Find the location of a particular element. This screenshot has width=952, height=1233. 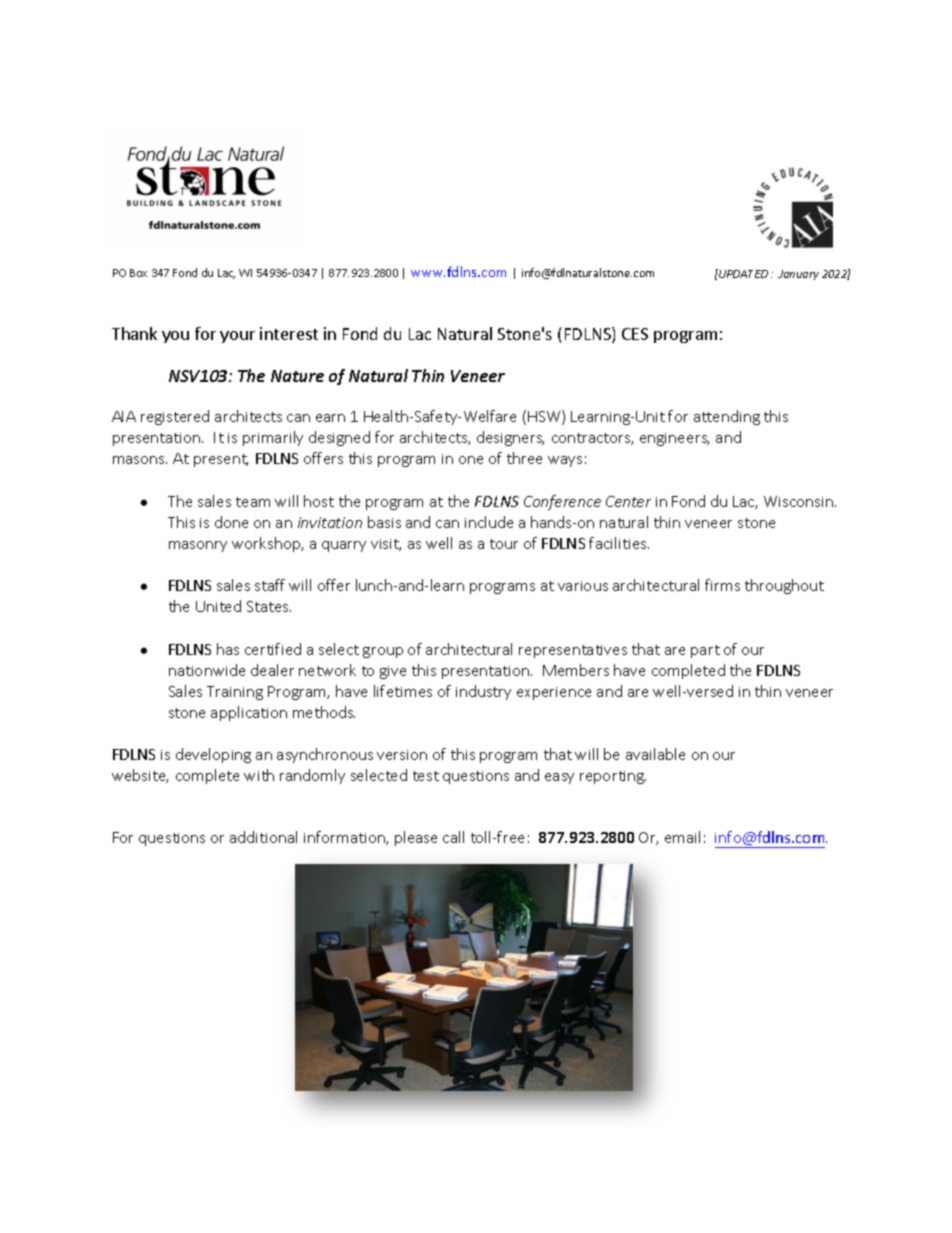

interest is located at coordinates (289, 333).
